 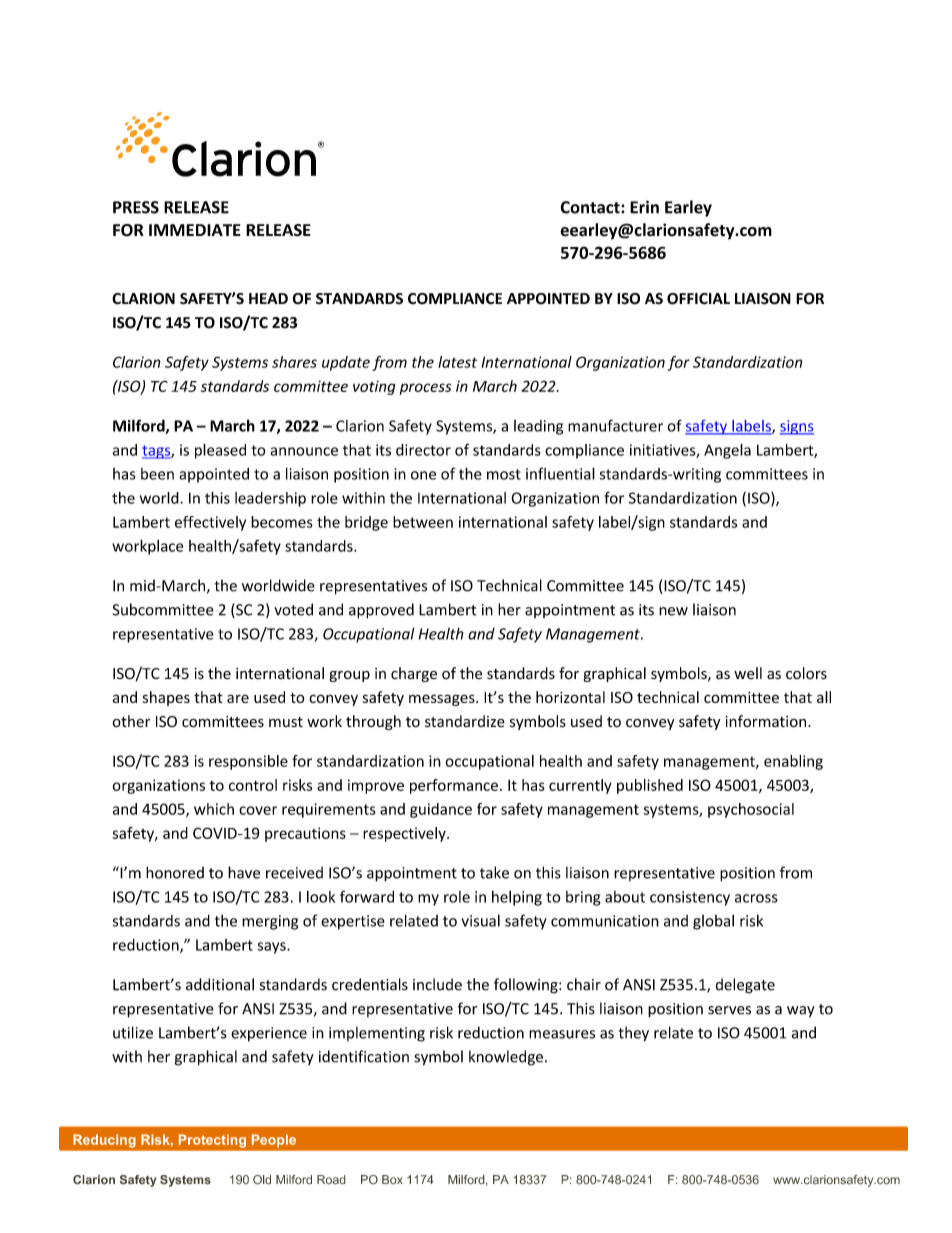 I want to click on include, so click(x=437, y=984).
